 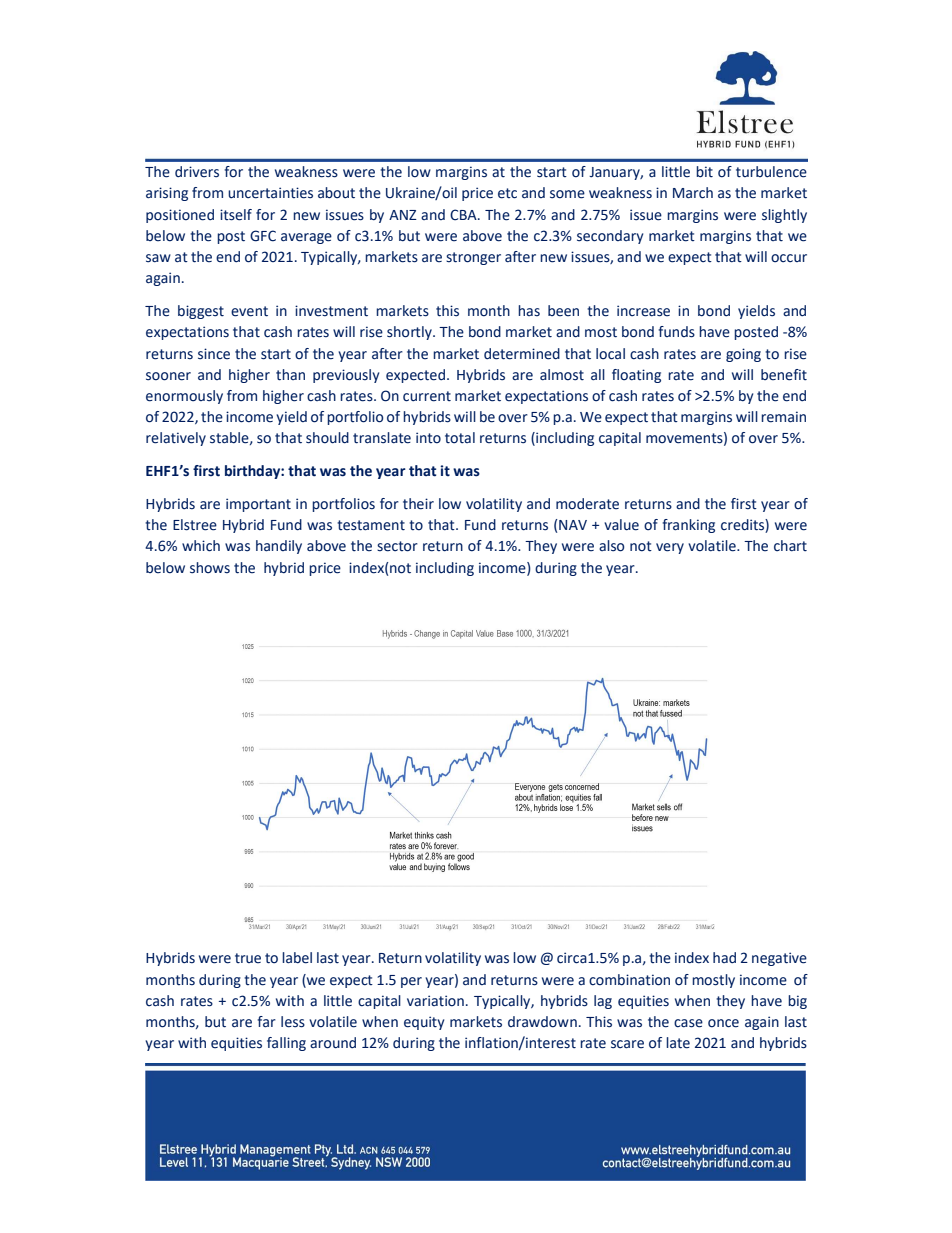 I want to click on once, so click(x=723, y=1023).
